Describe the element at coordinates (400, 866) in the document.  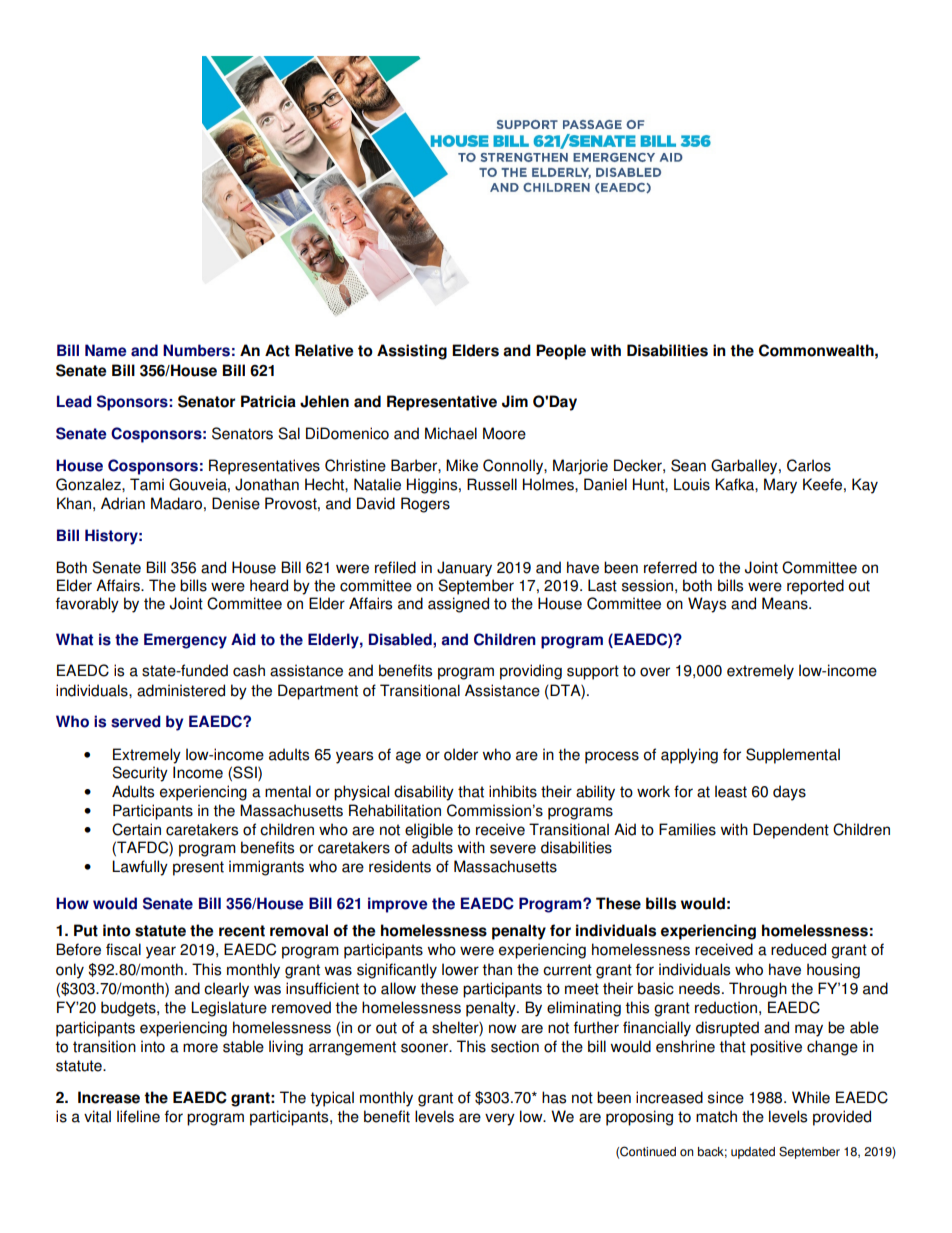
I see `residents` at that location.
